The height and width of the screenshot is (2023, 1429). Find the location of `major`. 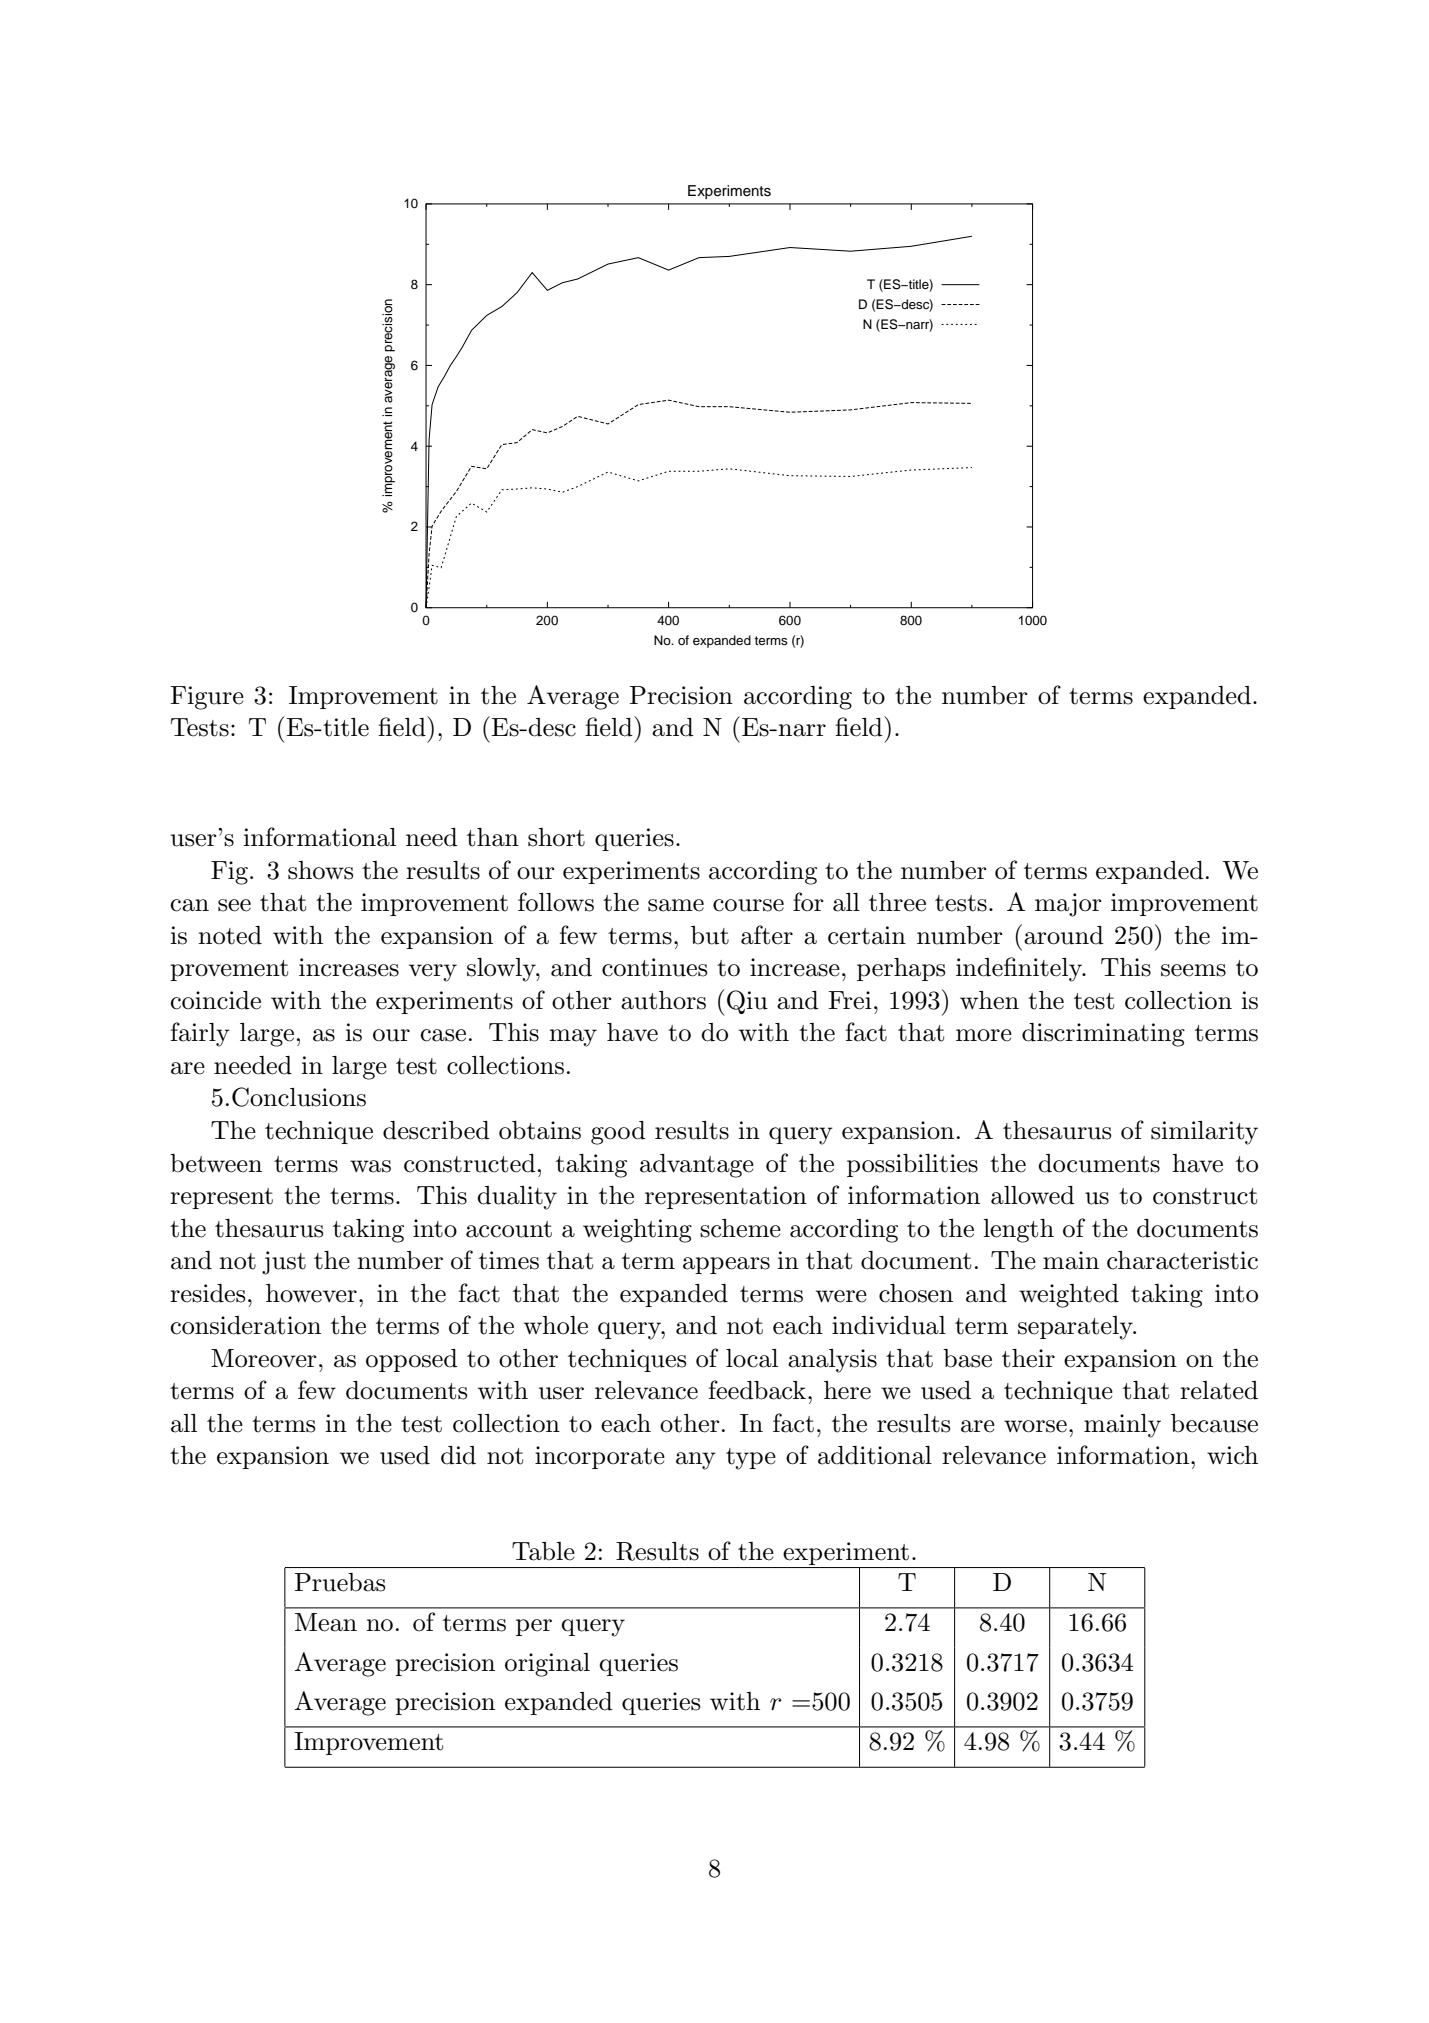

major is located at coordinates (1068, 905).
